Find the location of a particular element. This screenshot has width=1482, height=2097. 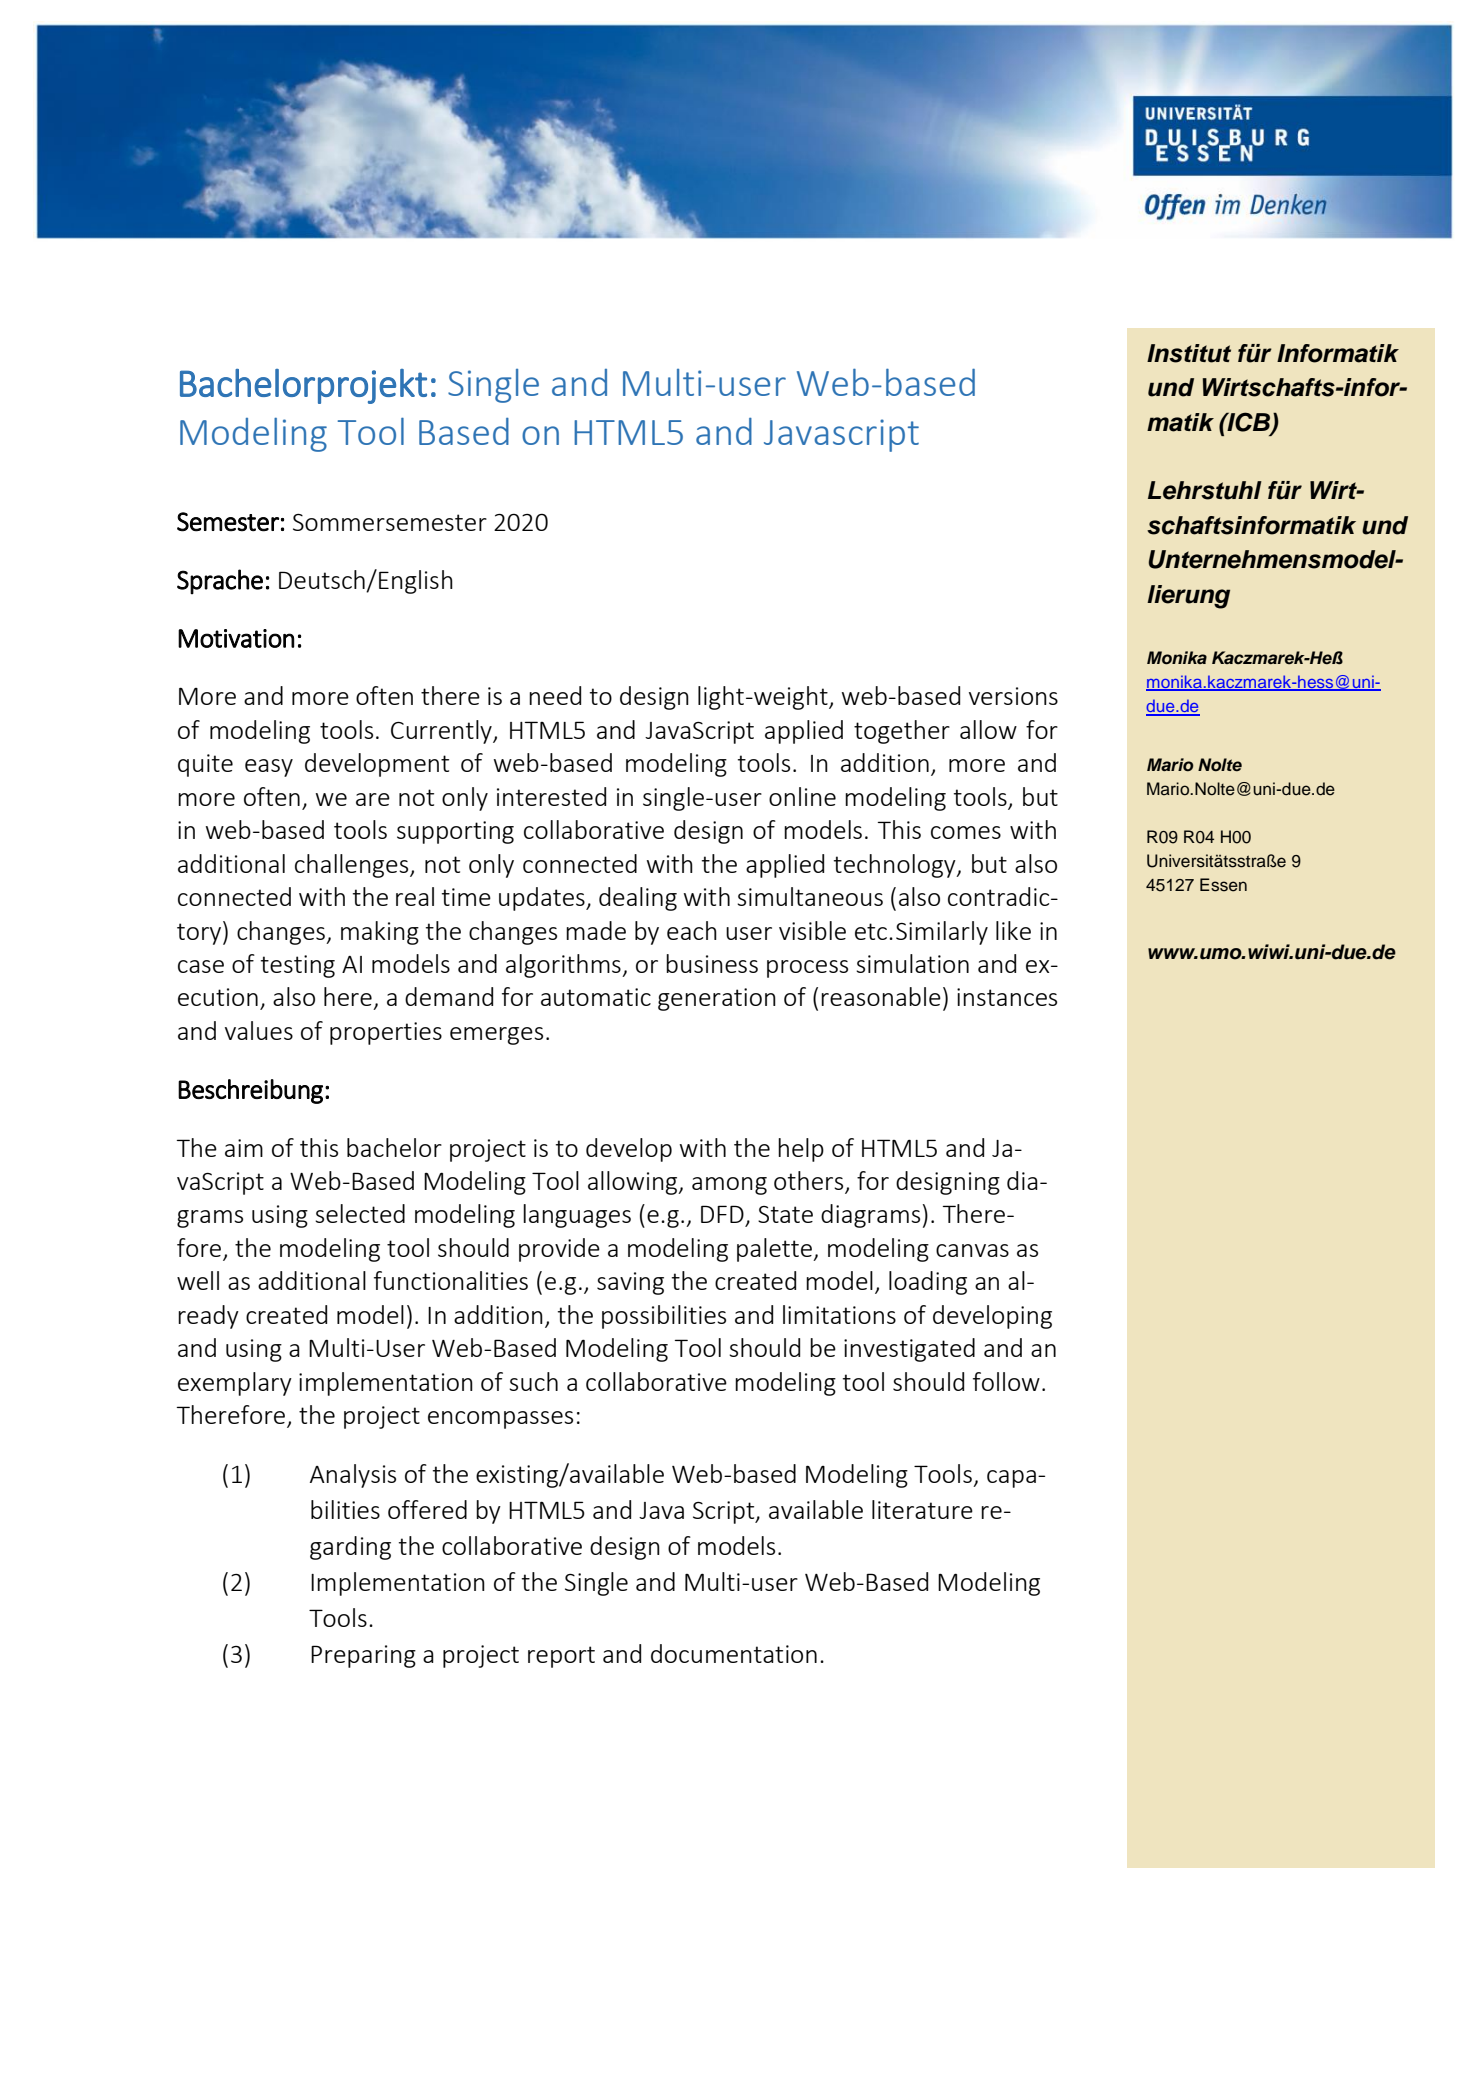

loading is located at coordinates (928, 1283).
